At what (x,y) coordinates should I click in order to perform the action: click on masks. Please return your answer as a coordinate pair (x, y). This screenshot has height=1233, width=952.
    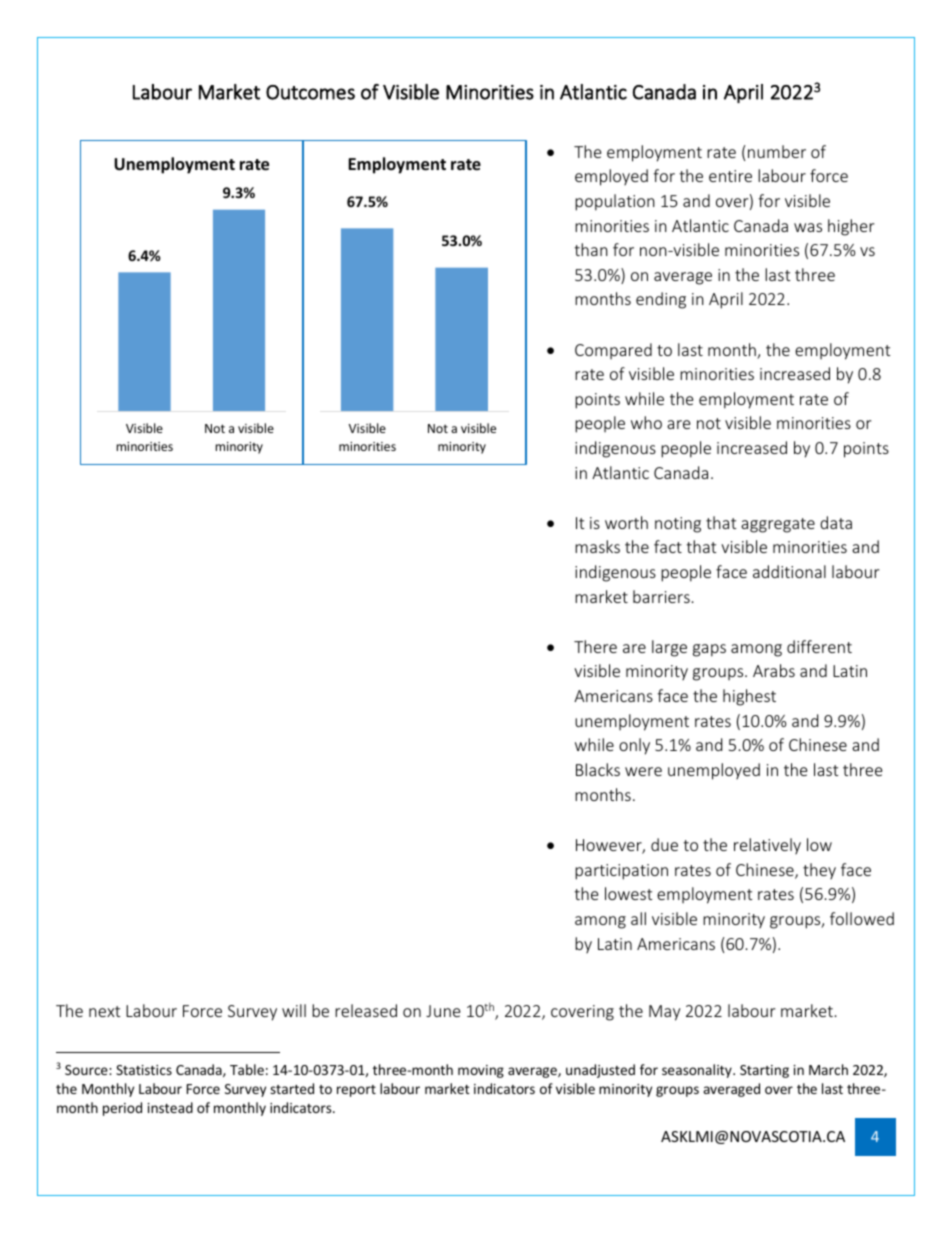
    Looking at the image, I should click on (597, 546).
